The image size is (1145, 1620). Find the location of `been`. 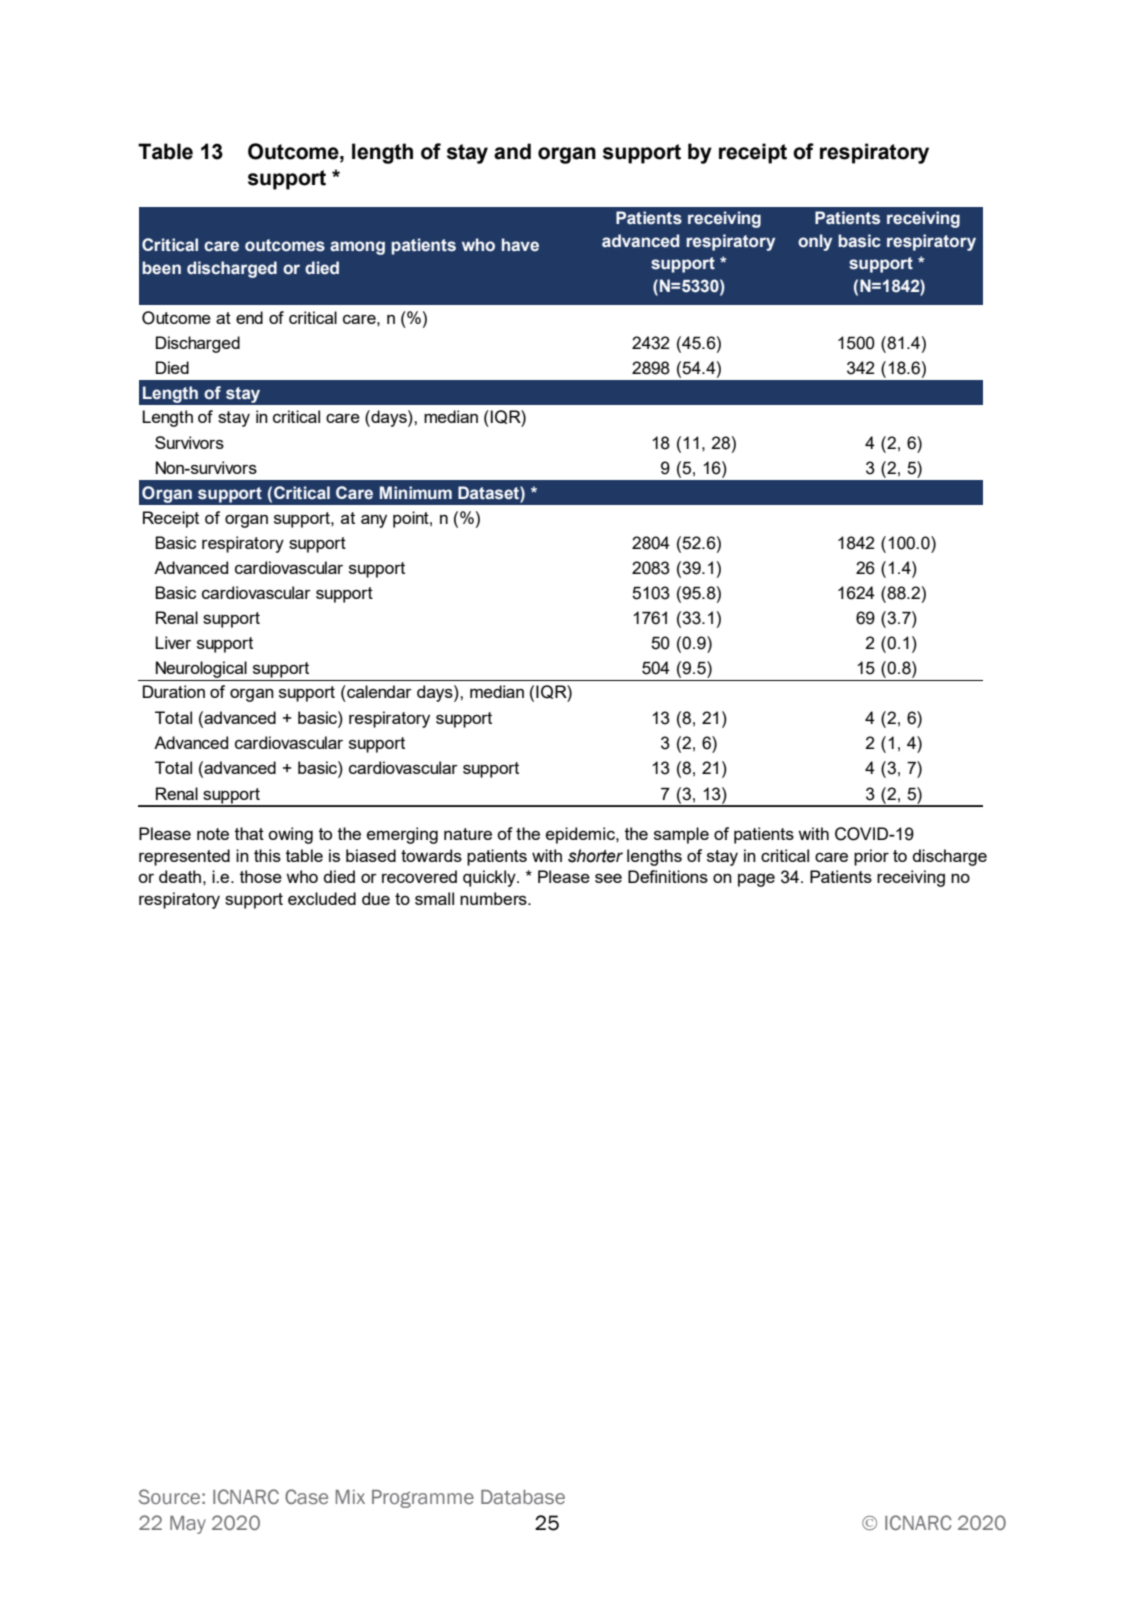

been is located at coordinates (161, 268).
